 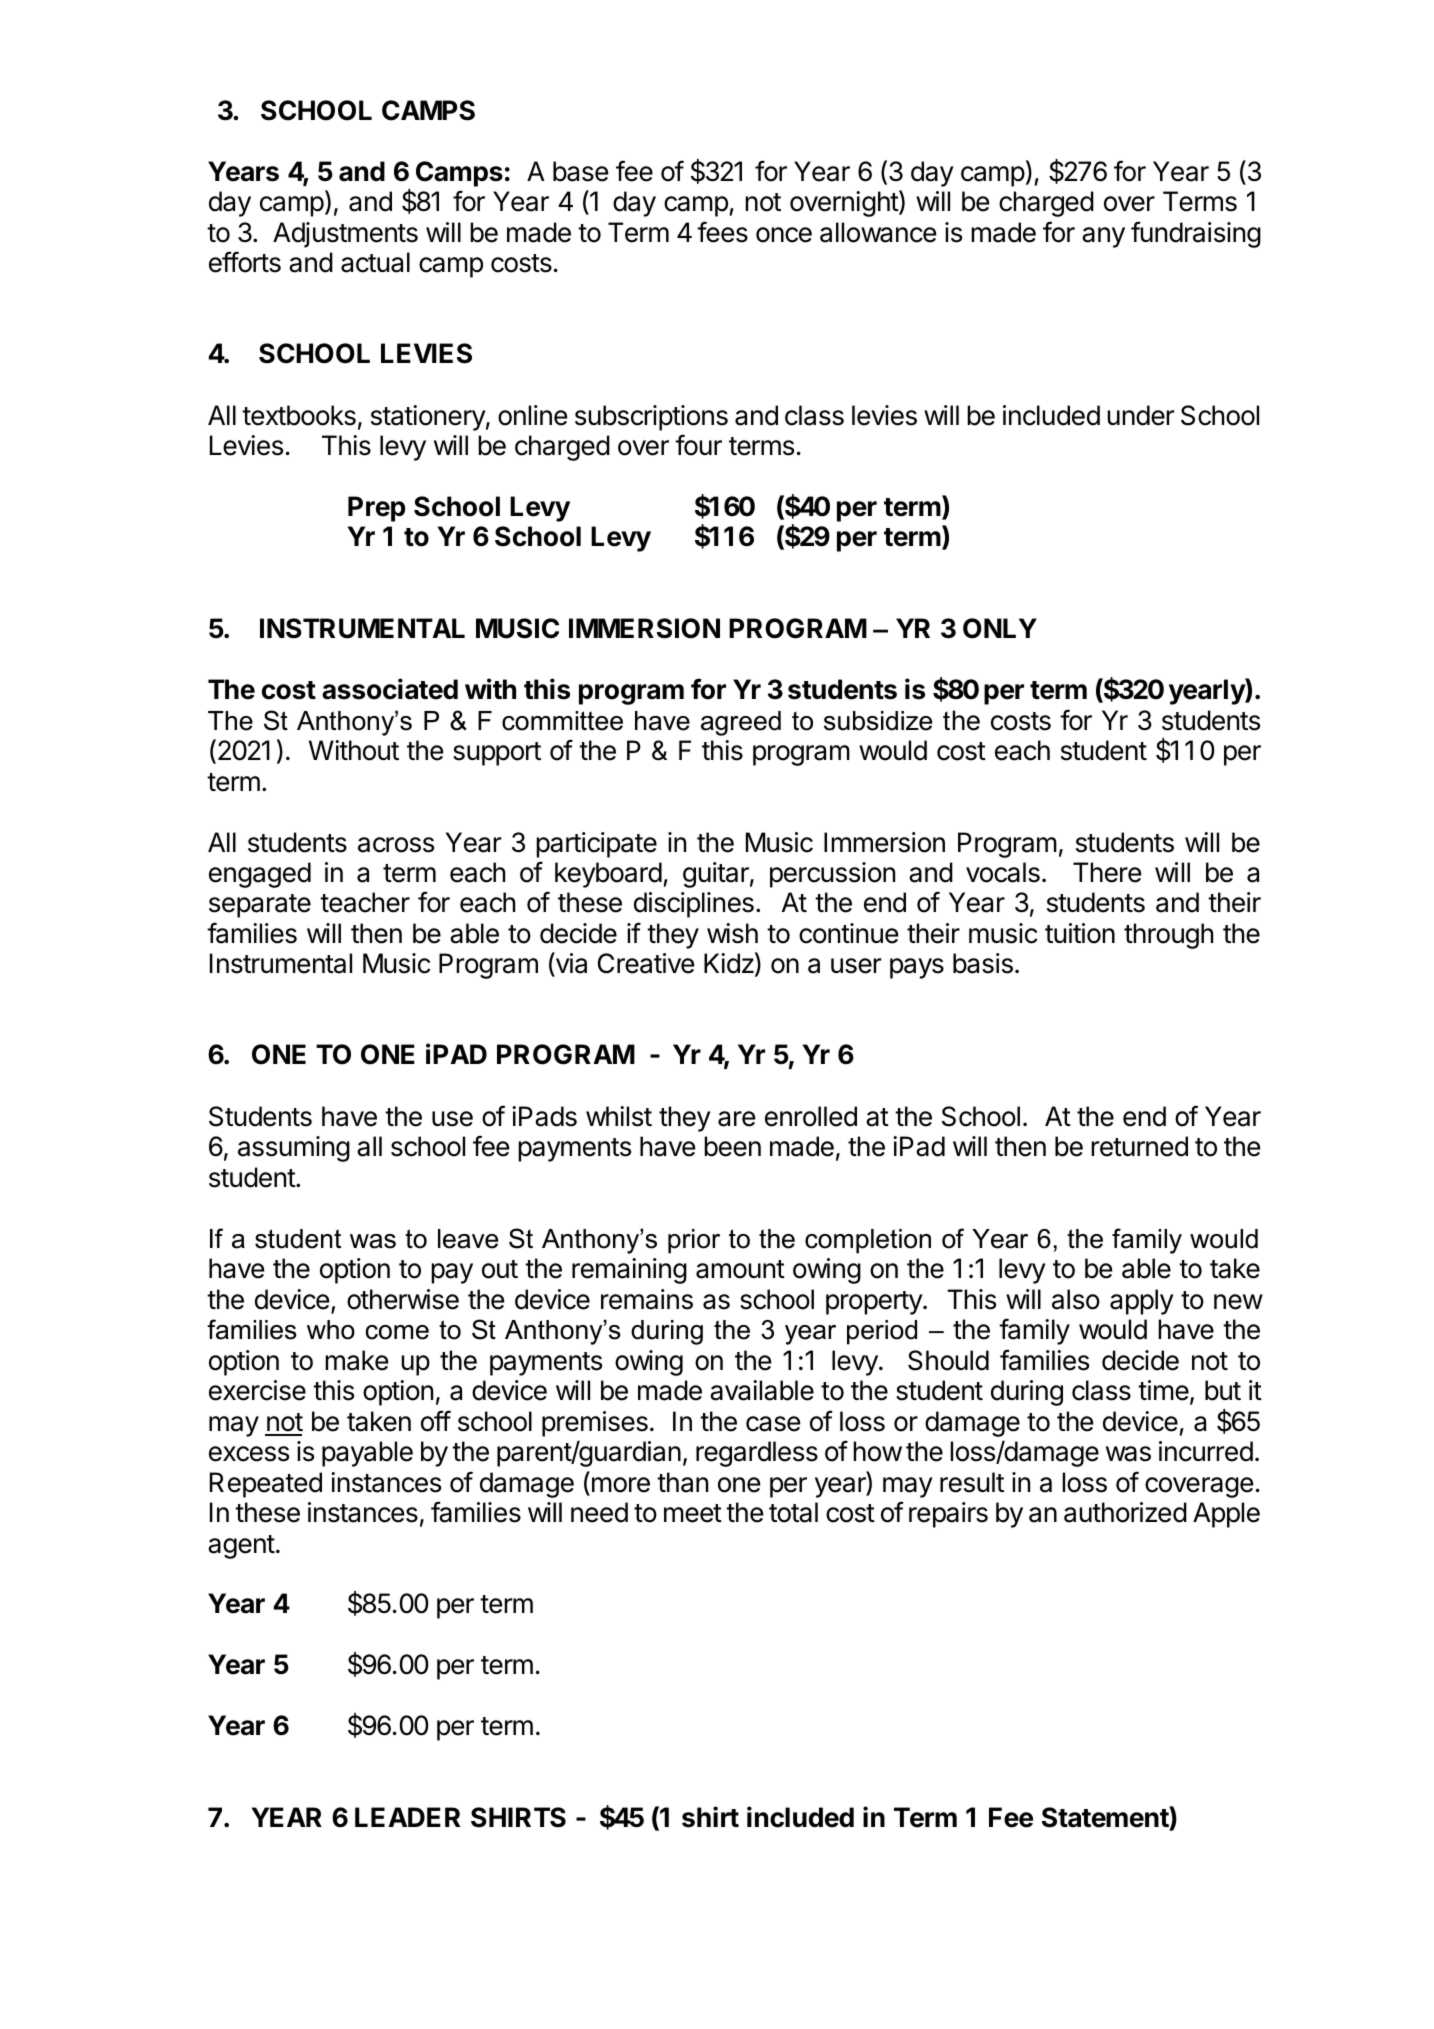 What do you see at coordinates (260, 906) in the screenshot?
I see `separate` at bounding box center [260, 906].
